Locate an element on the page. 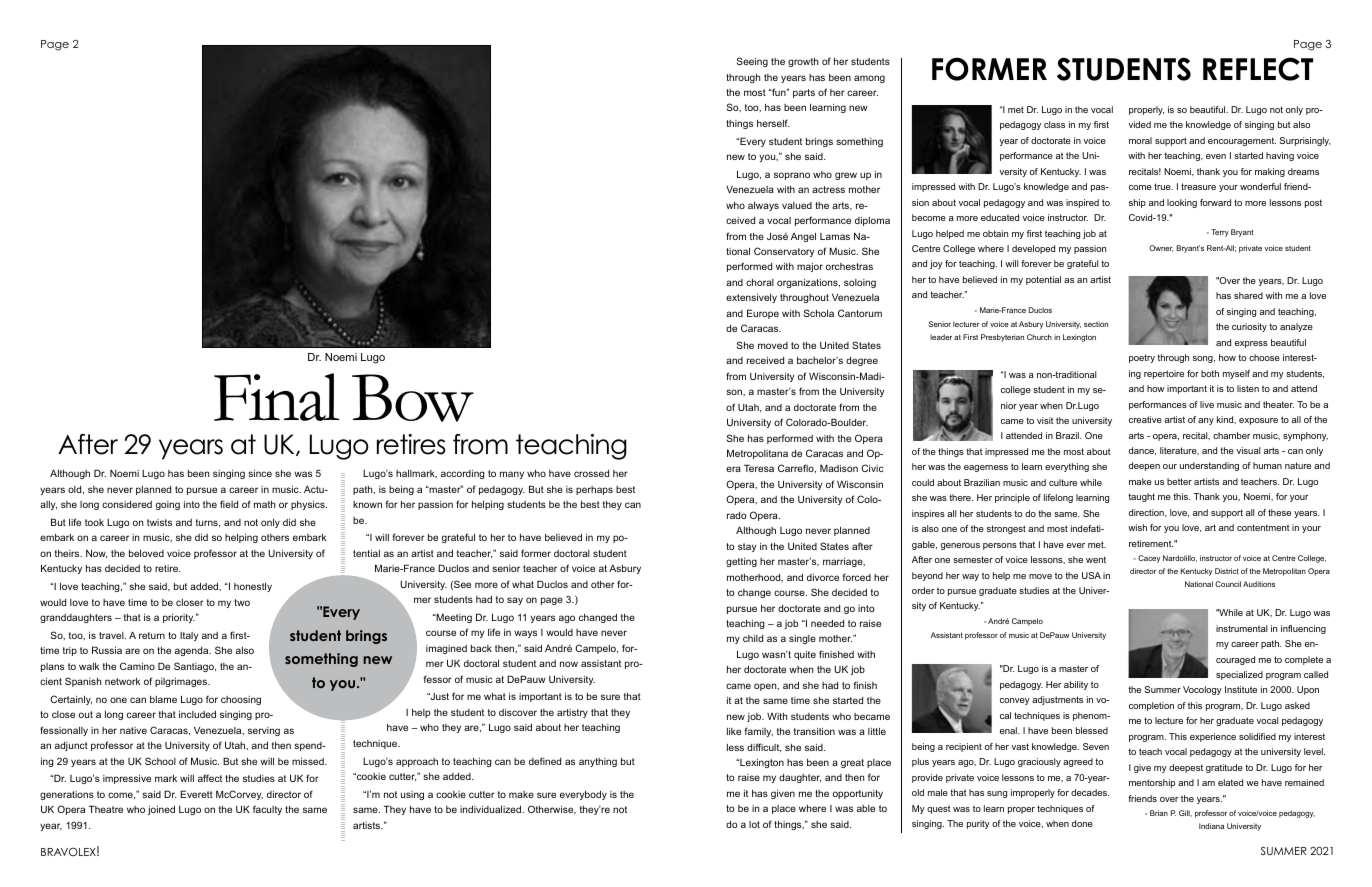 This page has height=887, width=1372. instrumental is located at coordinates (1241, 628).
